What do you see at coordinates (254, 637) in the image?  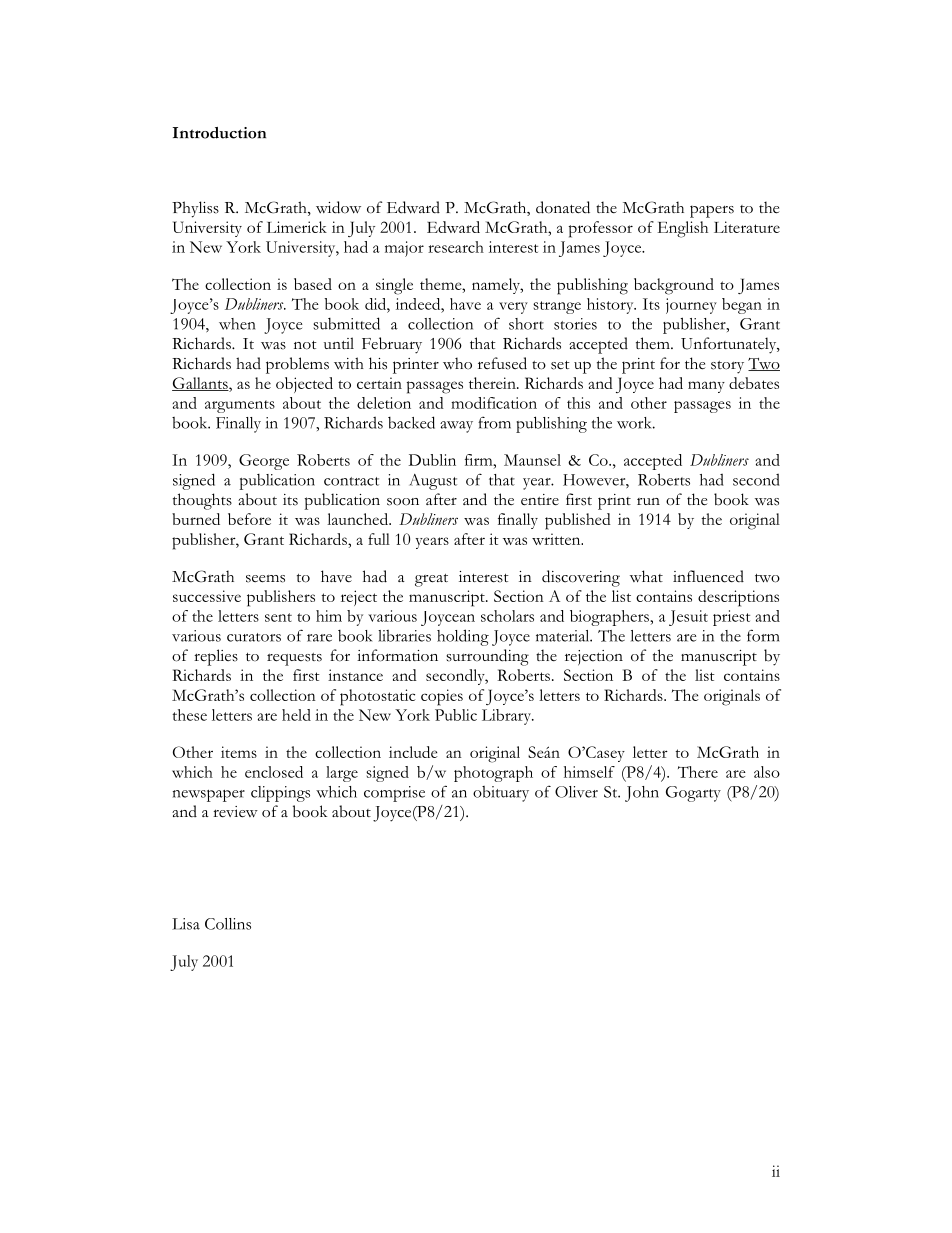 I see `curators` at bounding box center [254, 637].
